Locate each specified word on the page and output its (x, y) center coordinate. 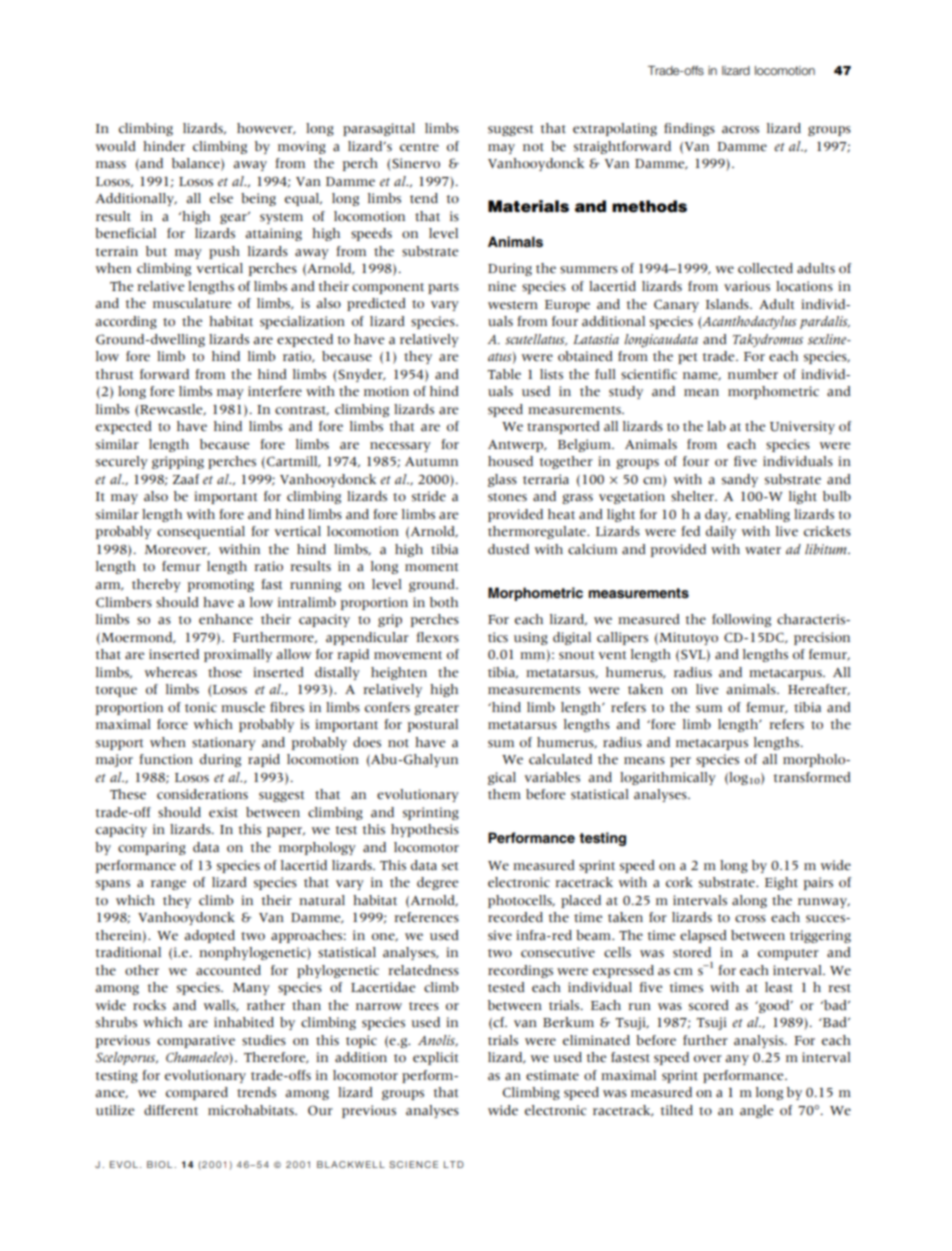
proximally (238, 655)
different (171, 1110)
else (221, 198)
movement (408, 655)
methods (649, 206)
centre (419, 147)
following (741, 620)
